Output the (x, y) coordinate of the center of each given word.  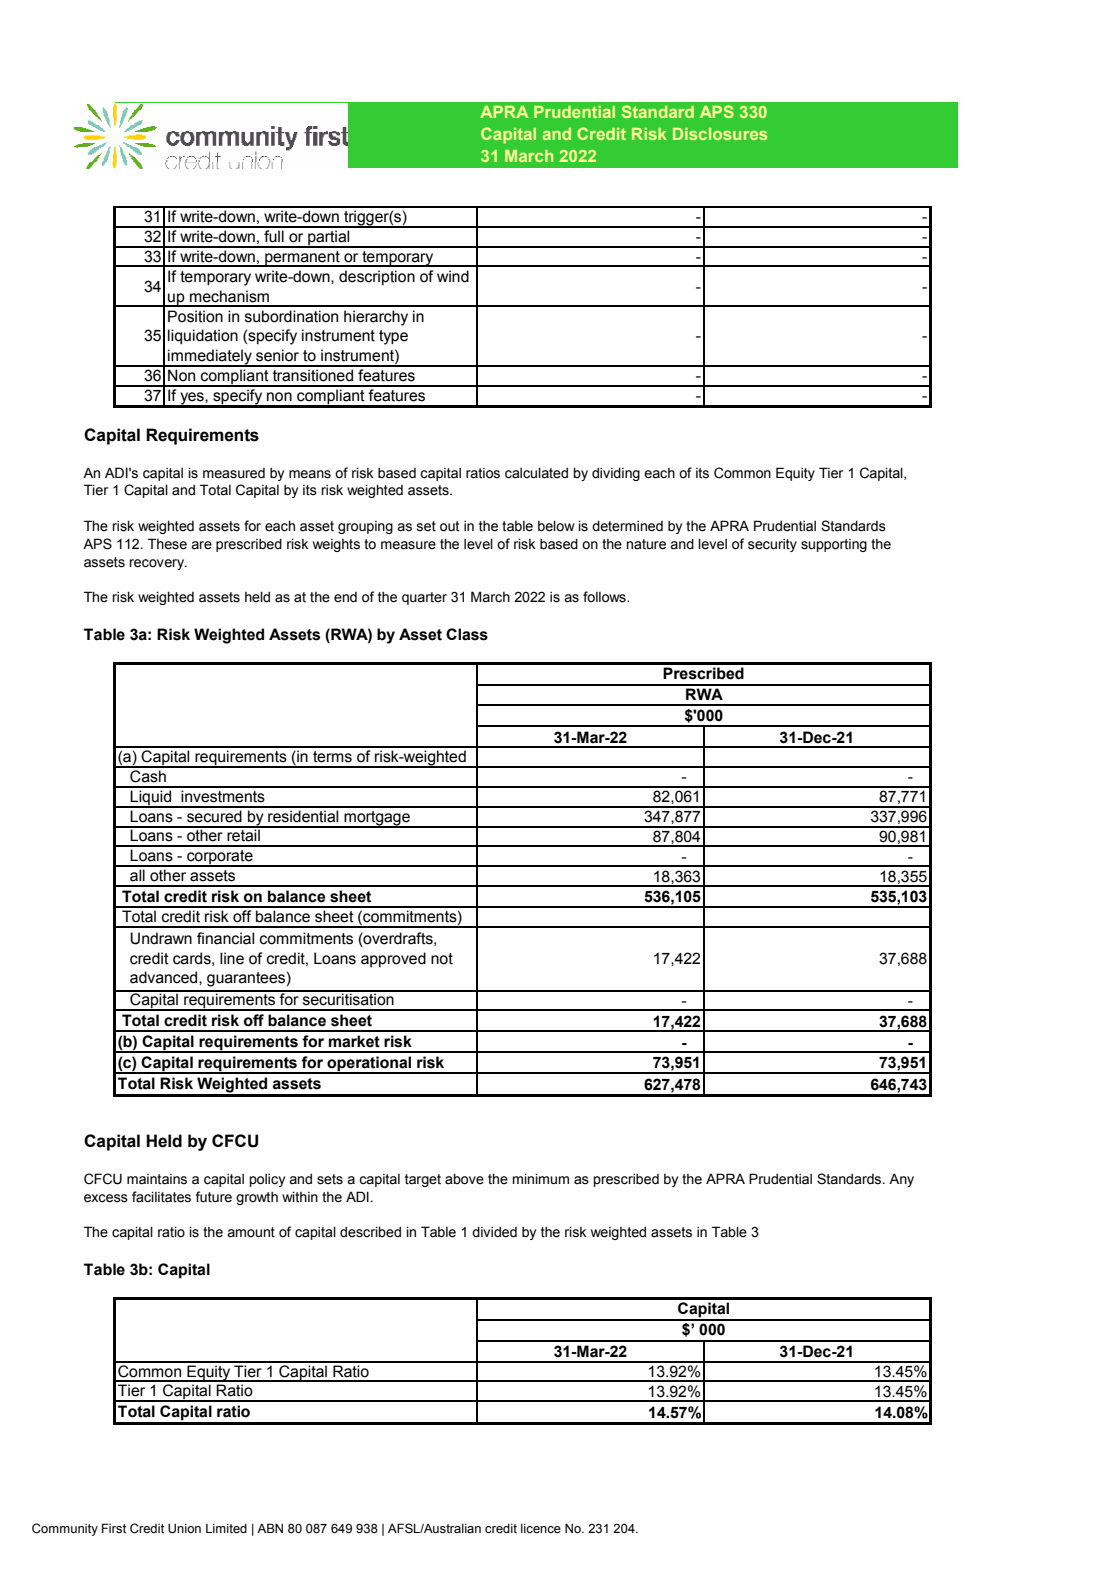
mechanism (229, 296)
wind (453, 276)
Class (467, 634)
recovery (157, 564)
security (772, 545)
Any (901, 1180)
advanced (165, 977)
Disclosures (720, 134)
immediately (210, 358)
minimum (541, 1178)
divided (494, 1232)
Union (184, 1528)
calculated (536, 473)
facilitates (161, 1197)
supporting (834, 545)
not (442, 959)
